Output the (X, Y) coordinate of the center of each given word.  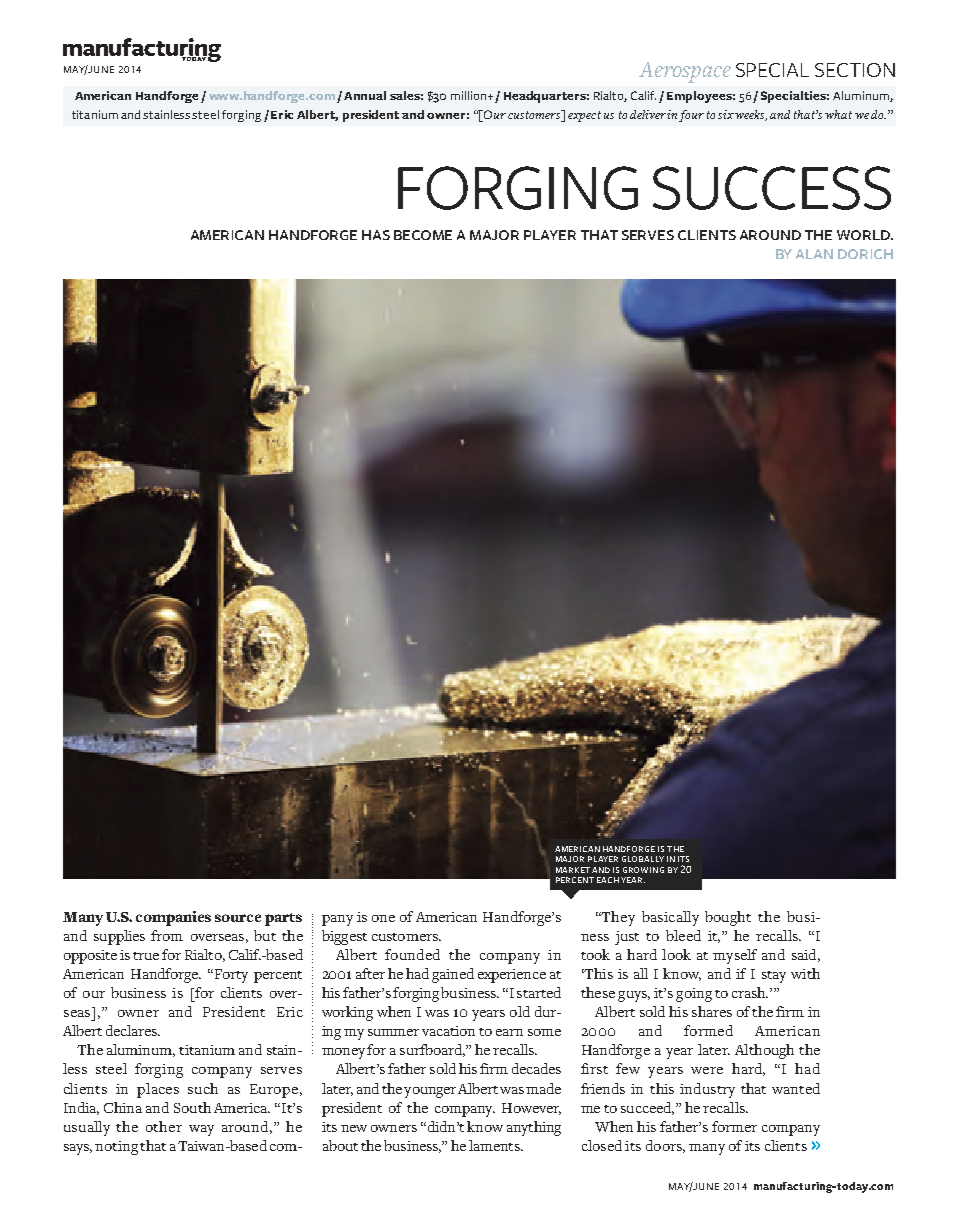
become (423, 235)
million (470, 95)
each (608, 880)
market (573, 870)
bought (728, 918)
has (376, 235)
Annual (365, 95)
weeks (751, 115)
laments (495, 1145)
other (164, 1126)
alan (814, 254)
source (238, 918)
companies (173, 918)
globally (643, 859)
